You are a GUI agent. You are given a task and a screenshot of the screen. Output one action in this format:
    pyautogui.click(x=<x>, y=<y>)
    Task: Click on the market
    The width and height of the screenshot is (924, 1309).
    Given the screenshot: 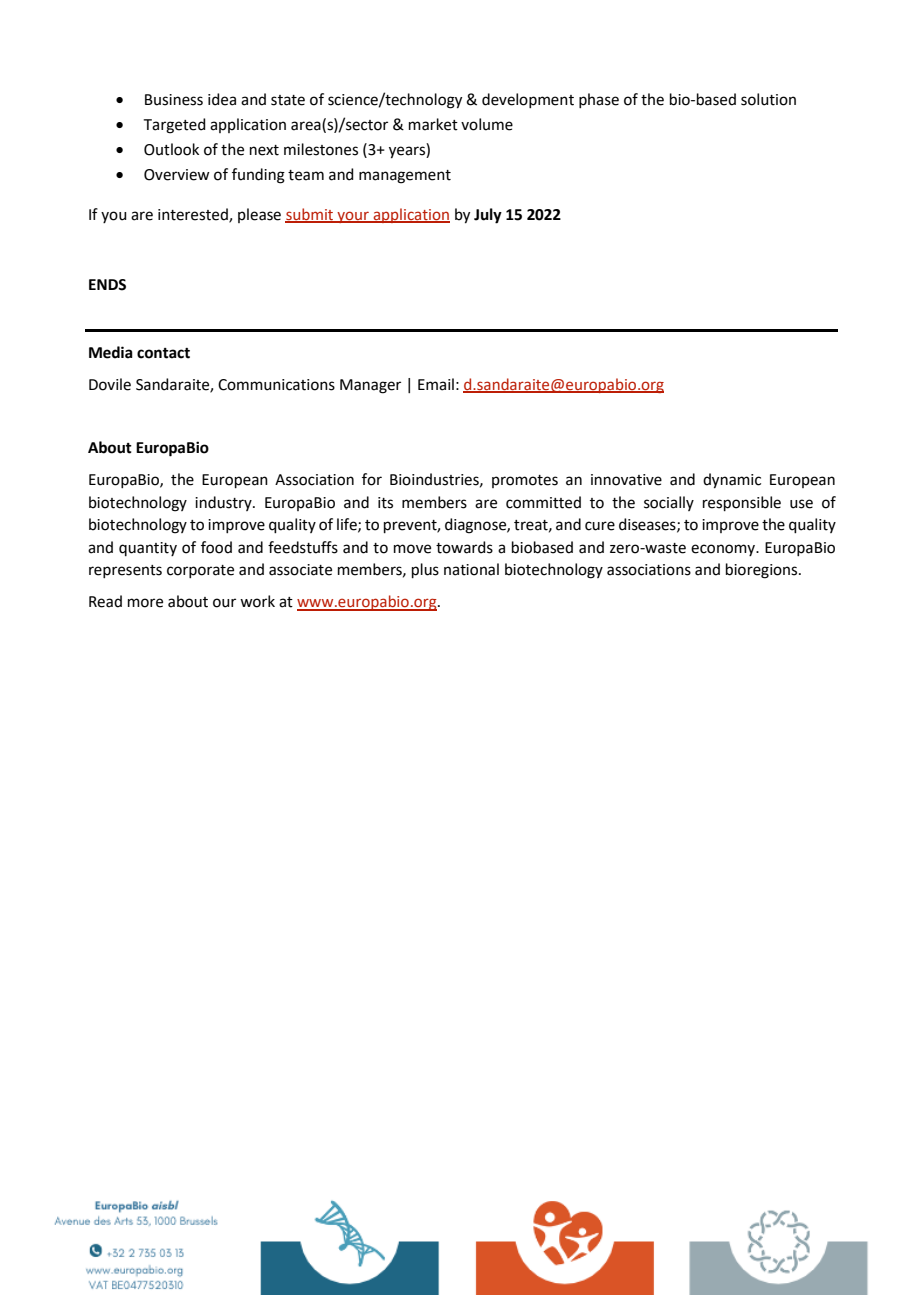 What is the action you would take?
    pyautogui.click(x=433, y=124)
